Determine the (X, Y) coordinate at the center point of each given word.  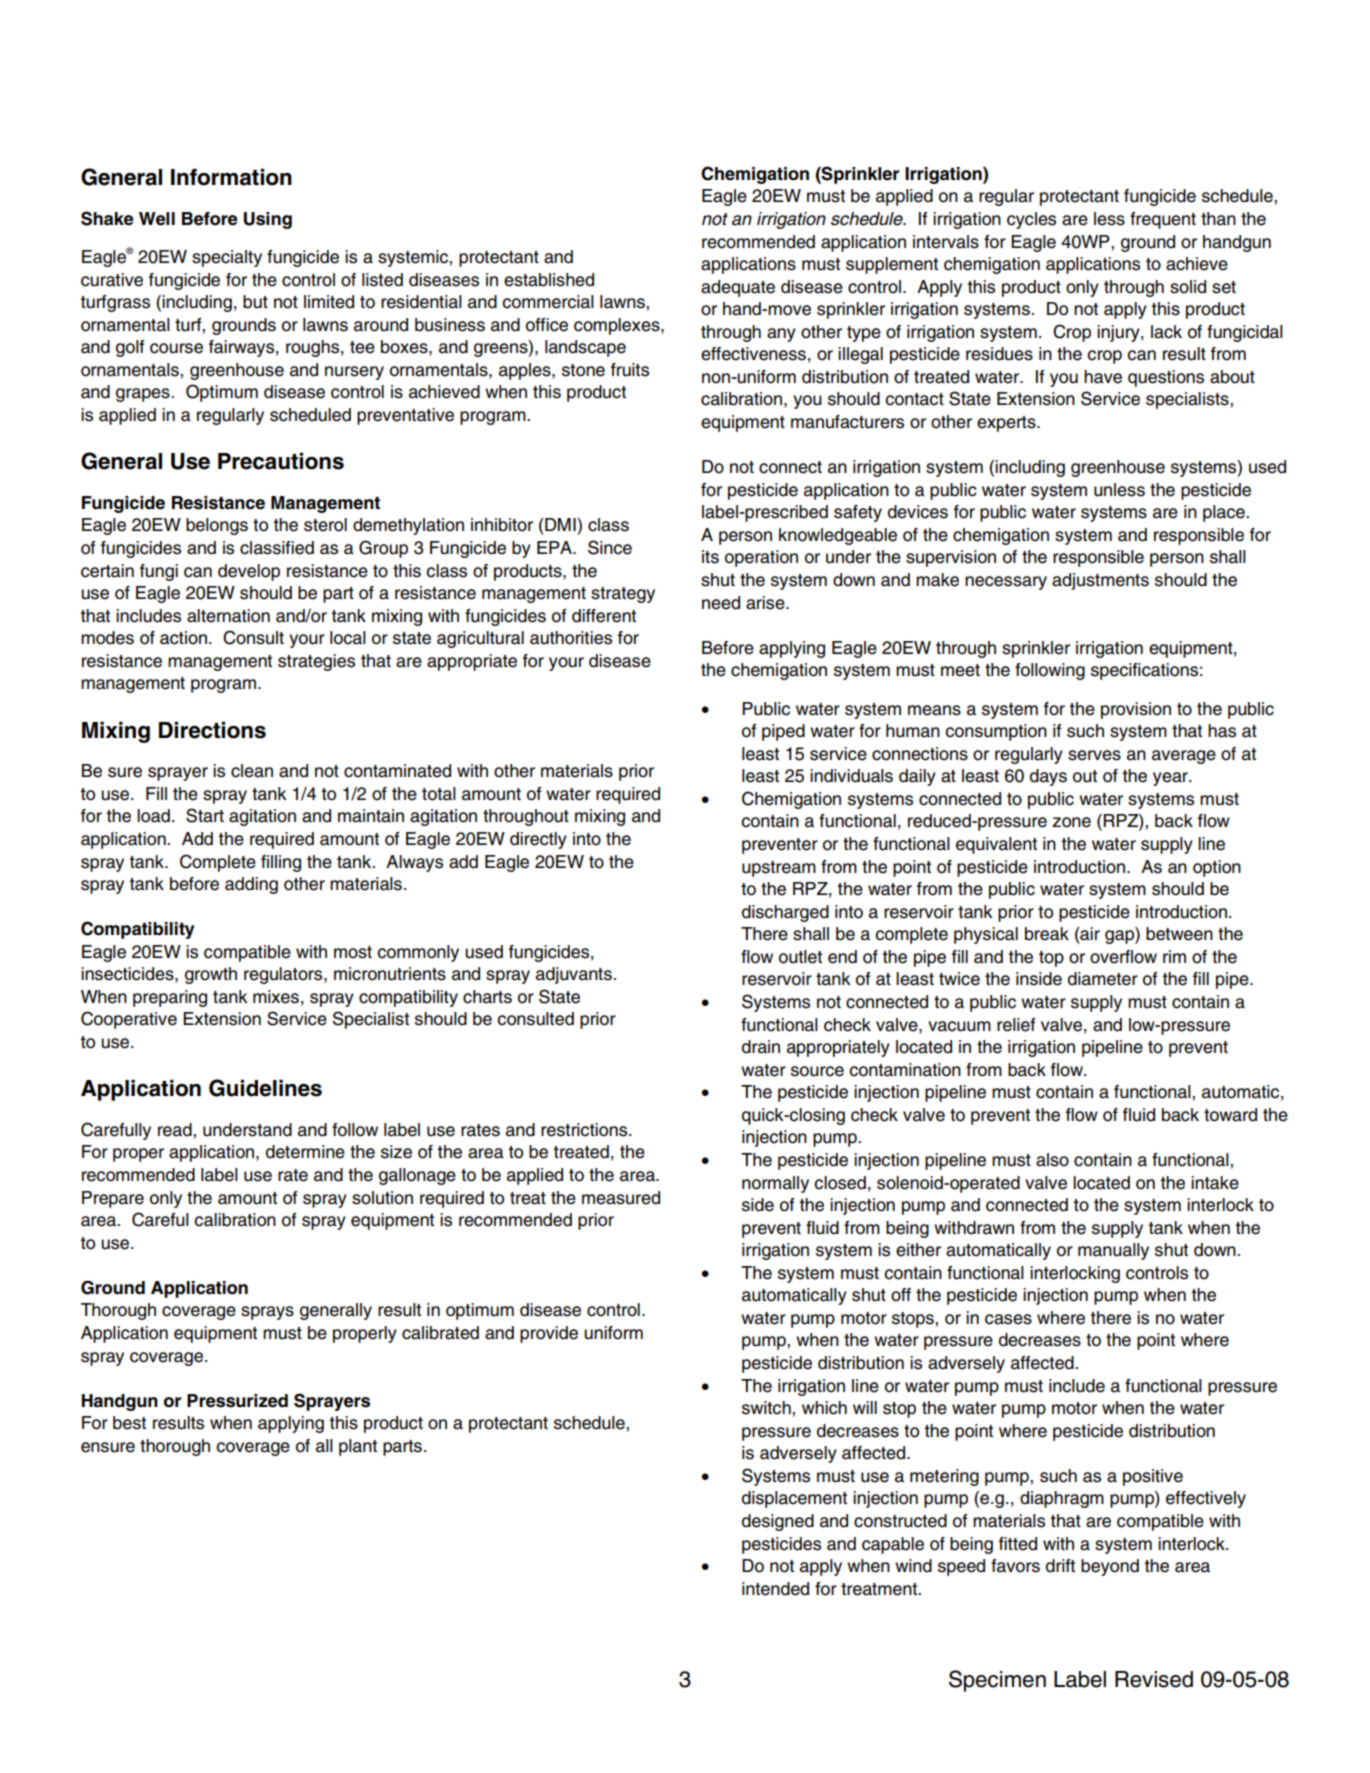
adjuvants (575, 975)
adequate (738, 288)
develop (249, 572)
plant (358, 1447)
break (1047, 934)
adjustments (1100, 581)
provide (549, 1334)
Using (268, 220)
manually (1113, 1251)
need (721, 603)
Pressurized (237, 1401)
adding (251, 885)
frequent (1163, 220)
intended (775, 1589)
